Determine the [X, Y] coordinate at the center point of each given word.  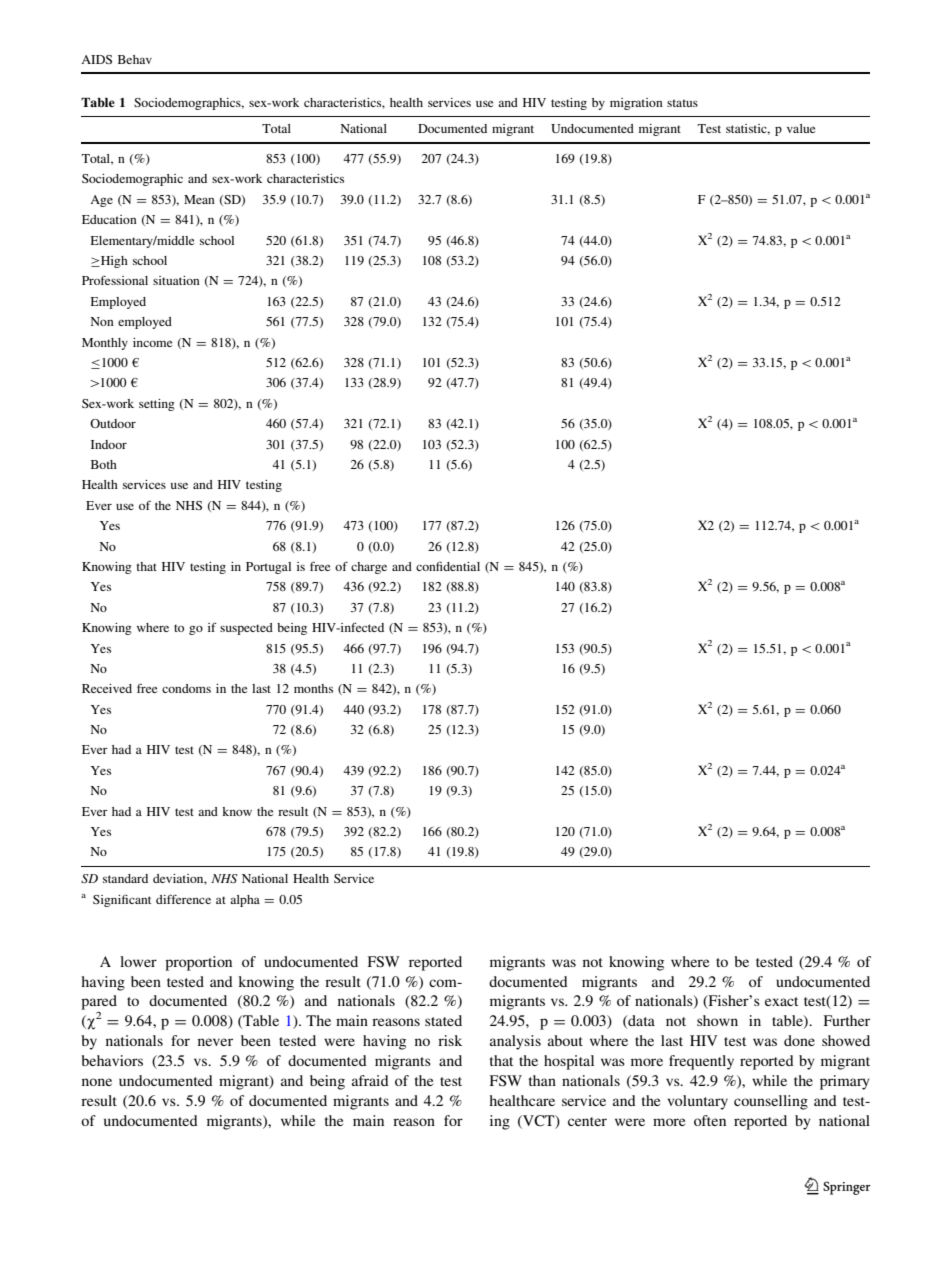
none [97, 1082]
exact [781, 1001]
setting [157, 405]
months [313, 688]
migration [636, 104]
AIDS [96, 59]
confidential [448, 566]
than [542, 1080]
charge [369, 568]
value [801, 128]
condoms [186, 688]
